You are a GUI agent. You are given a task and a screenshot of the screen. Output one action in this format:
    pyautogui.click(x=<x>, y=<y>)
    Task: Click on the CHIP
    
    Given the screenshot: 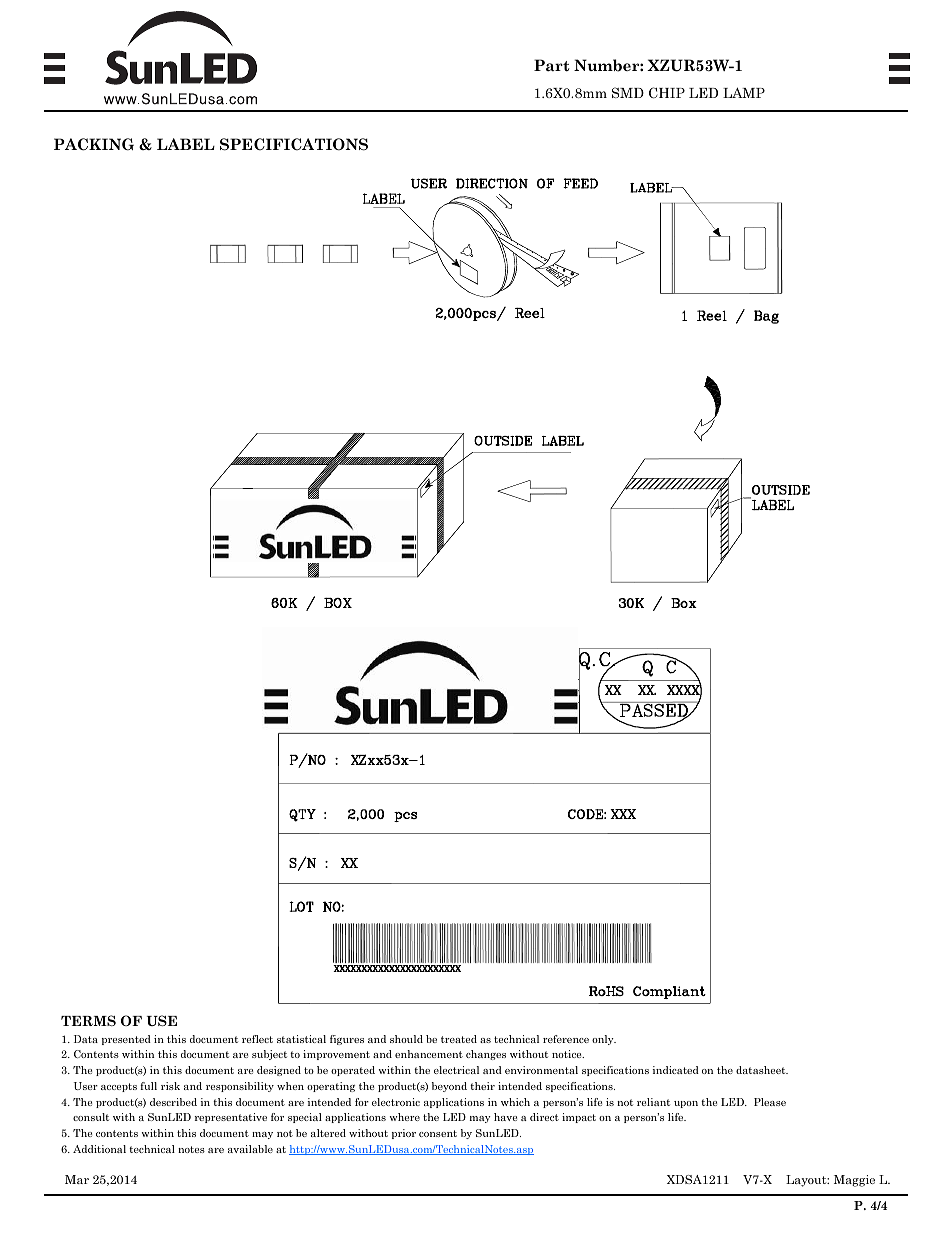 What is the action you would take?
    pyautogui.click(x=667, y=93)
